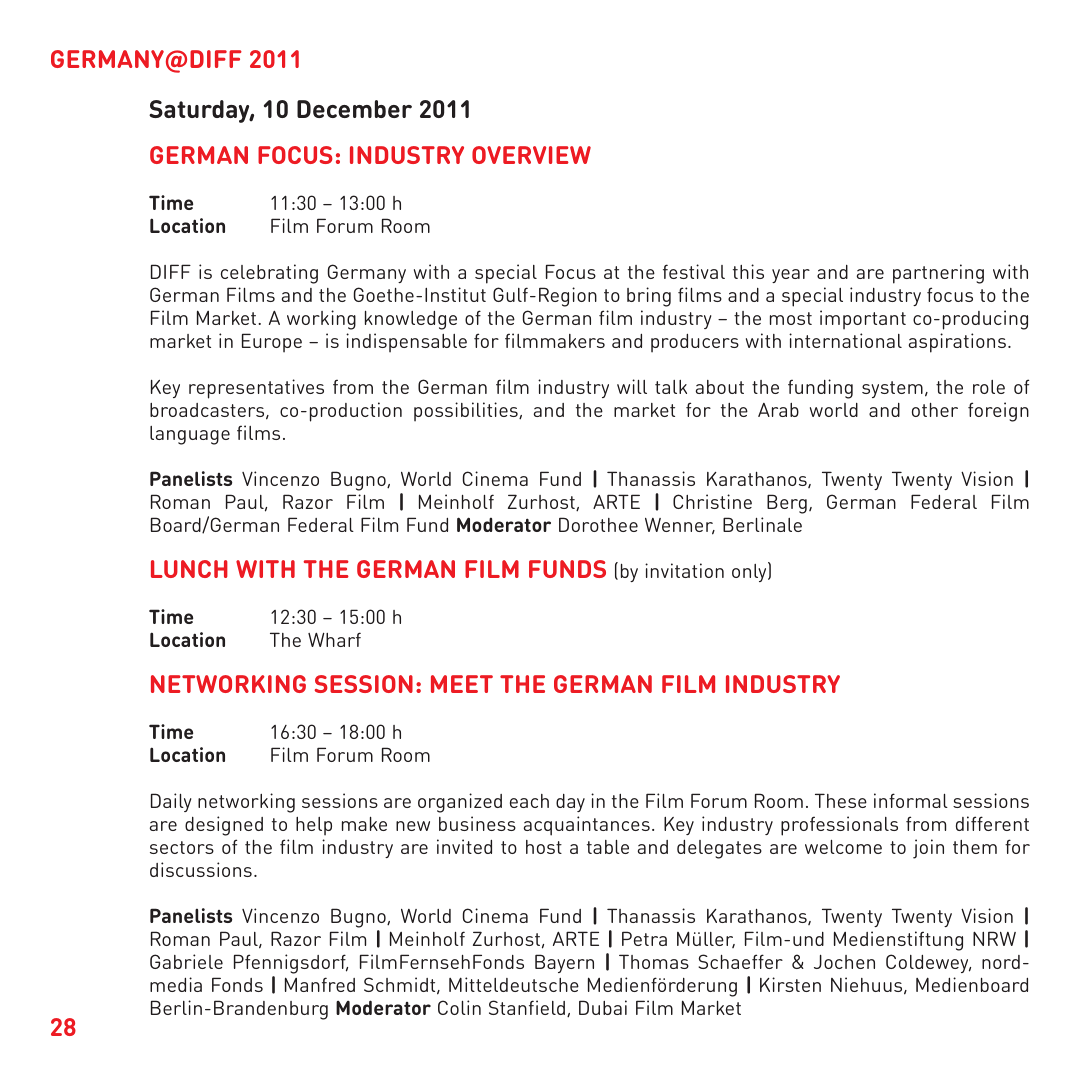 The height and width of the screenshot is (1092, 1092). I want to click on important, so click(863, 320).
